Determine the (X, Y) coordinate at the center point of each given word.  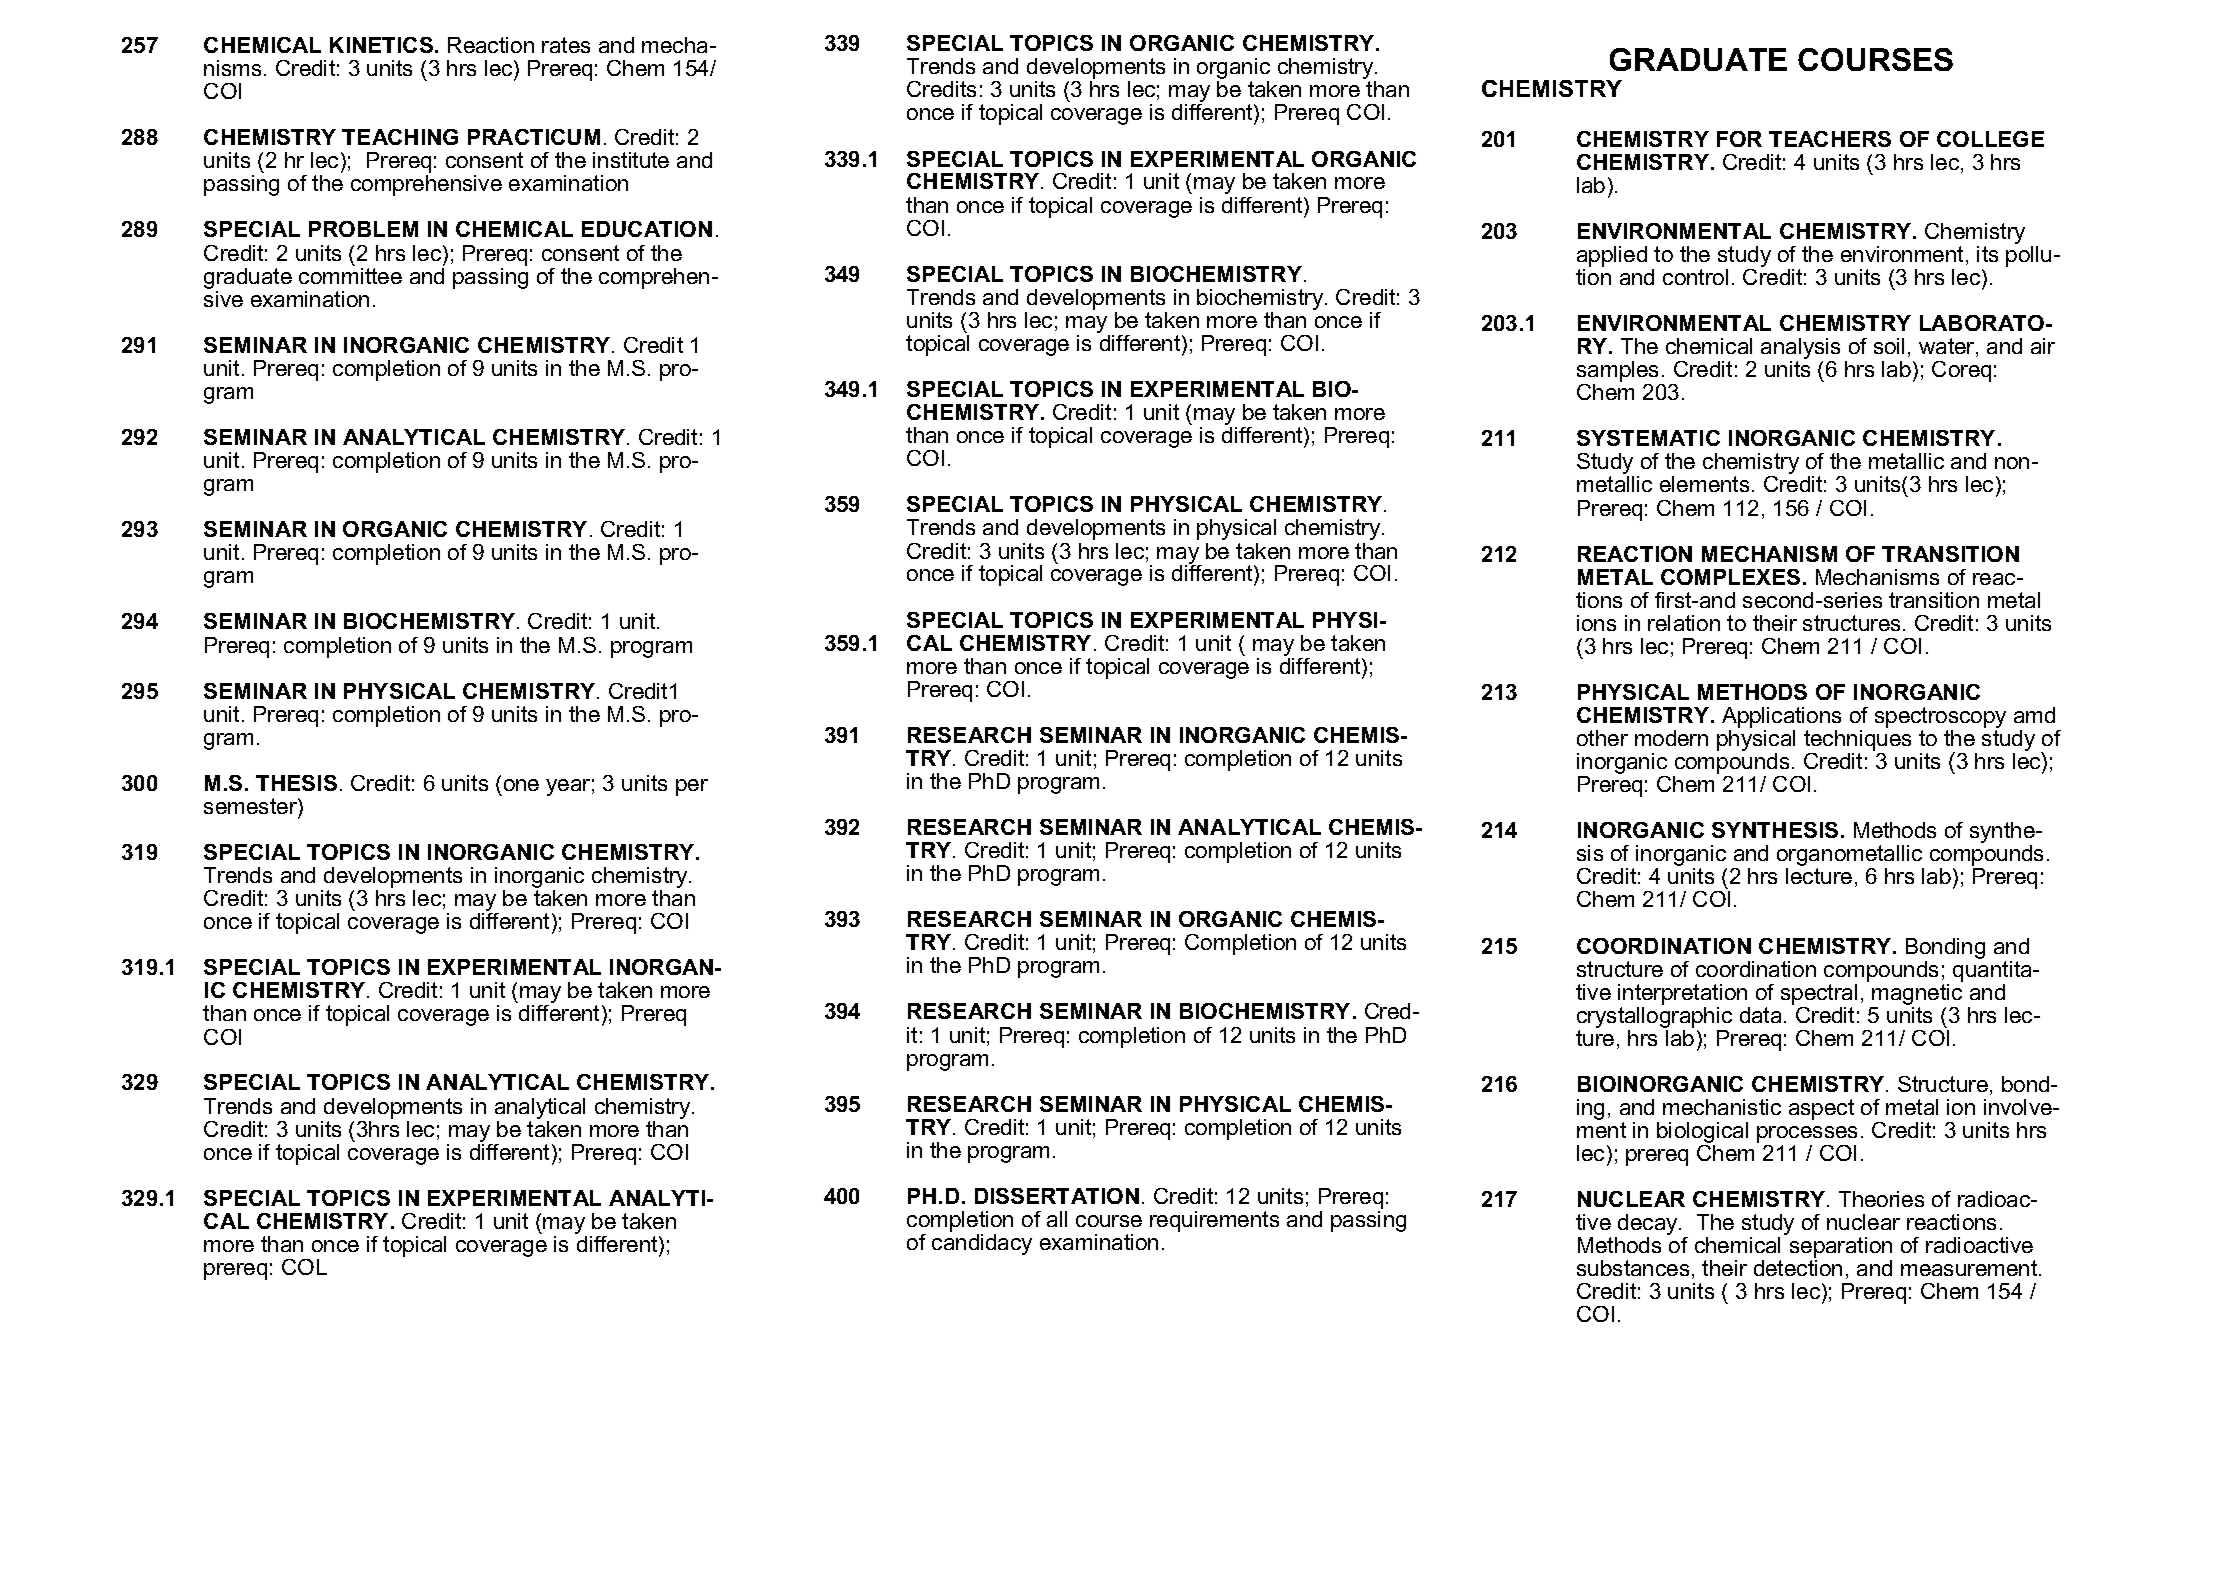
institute (631, 160)
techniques (1857, 742)
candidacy (982, 1244)
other (1602, 738)
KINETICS (381, 45)
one (521, 785)
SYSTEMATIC (1648, 438)
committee (350, 274)
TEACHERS (1830, 139)
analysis (1800, 350)
